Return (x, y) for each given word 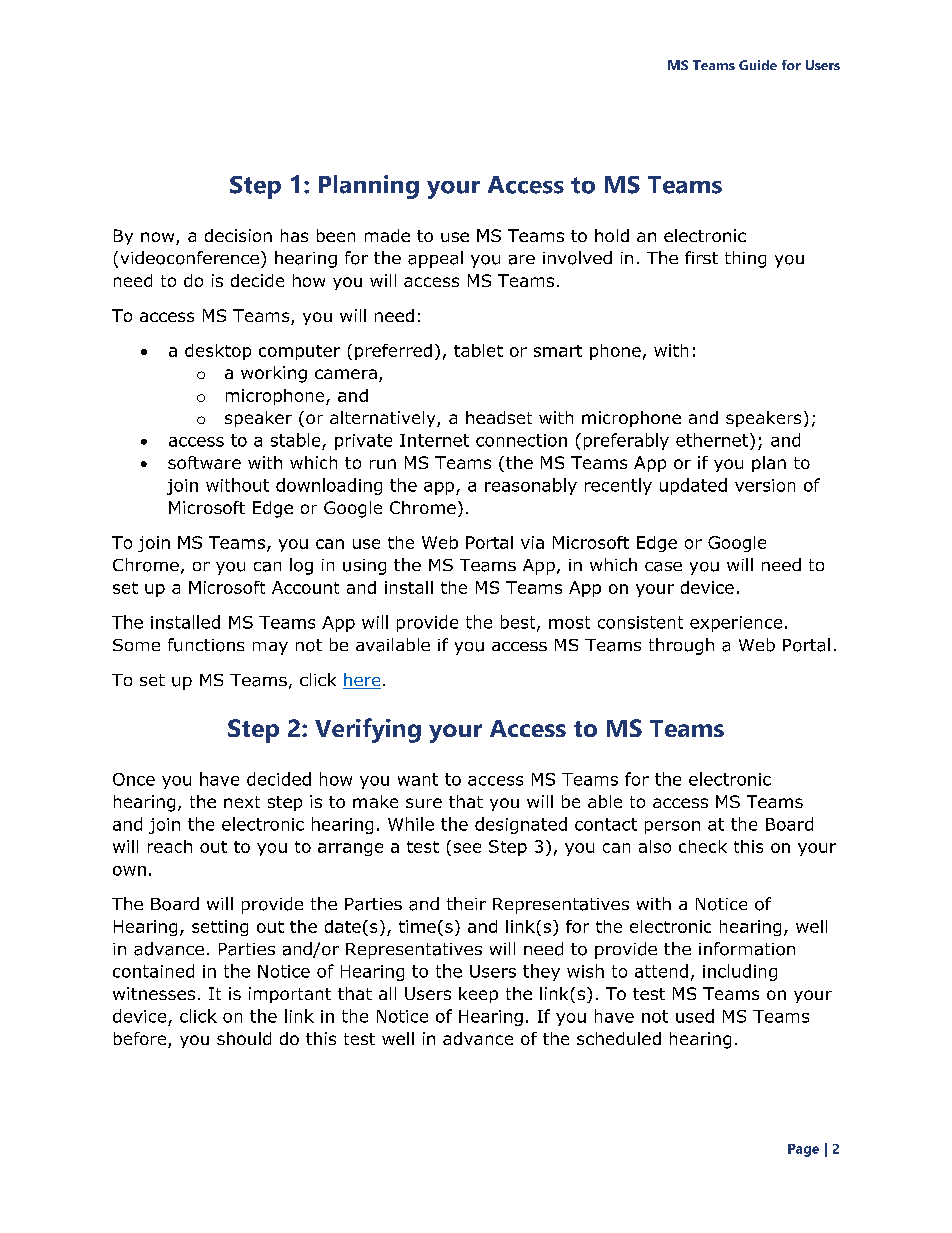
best (519, 623)
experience (736, 624)
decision (238, 235)
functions (206, 645)
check (703, 846)
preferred (393, 352)
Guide (758, 65)
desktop (218, 352)
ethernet (713, 440)
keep (478, 995)
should (244, 1038)
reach (170, 846)
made (387, 235)
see (467, 848)
